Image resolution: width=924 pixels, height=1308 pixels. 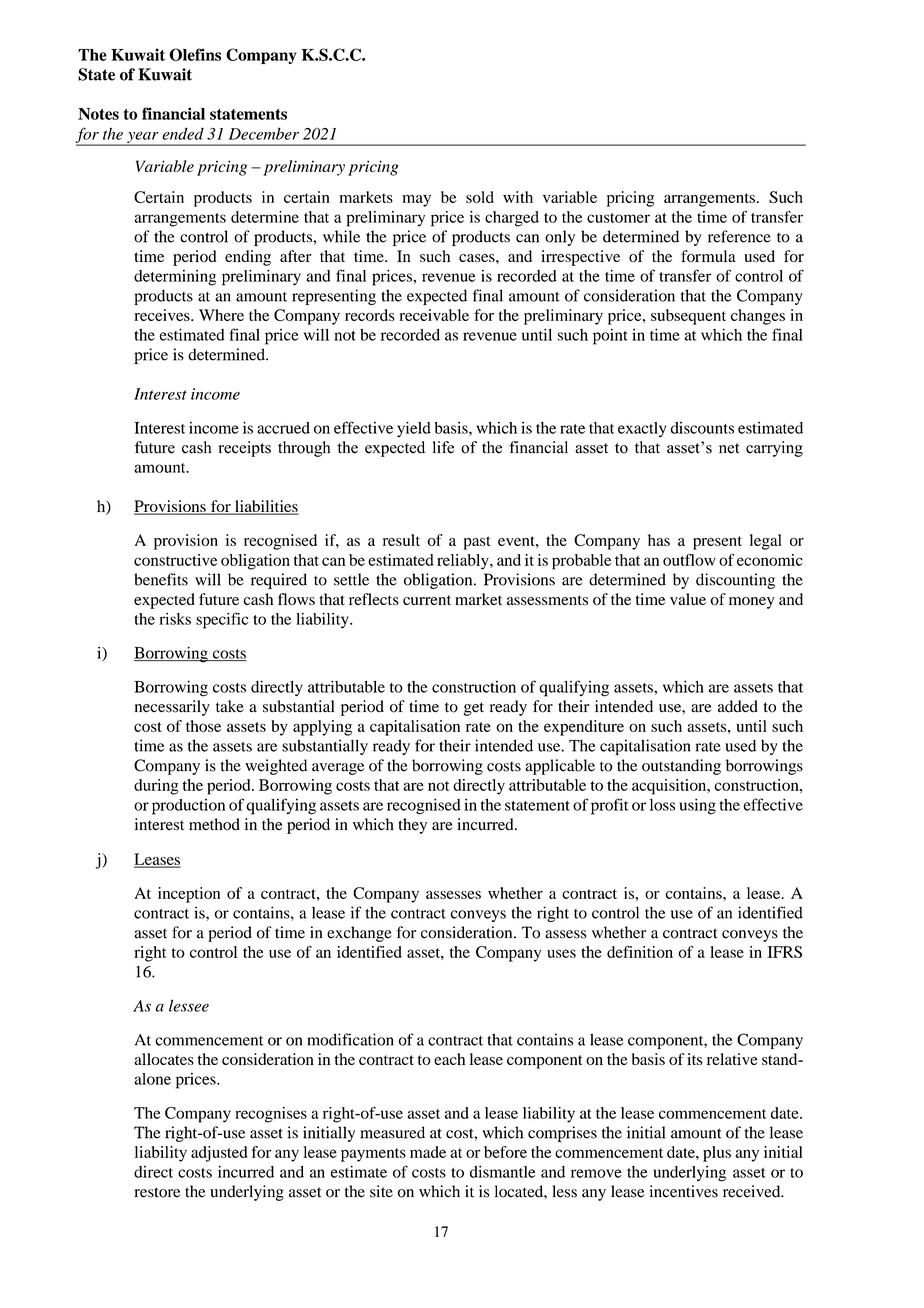 What do you see at coordinates (717, 1154) in the page?
I see `plus` at bounding box center [717, 1154].
